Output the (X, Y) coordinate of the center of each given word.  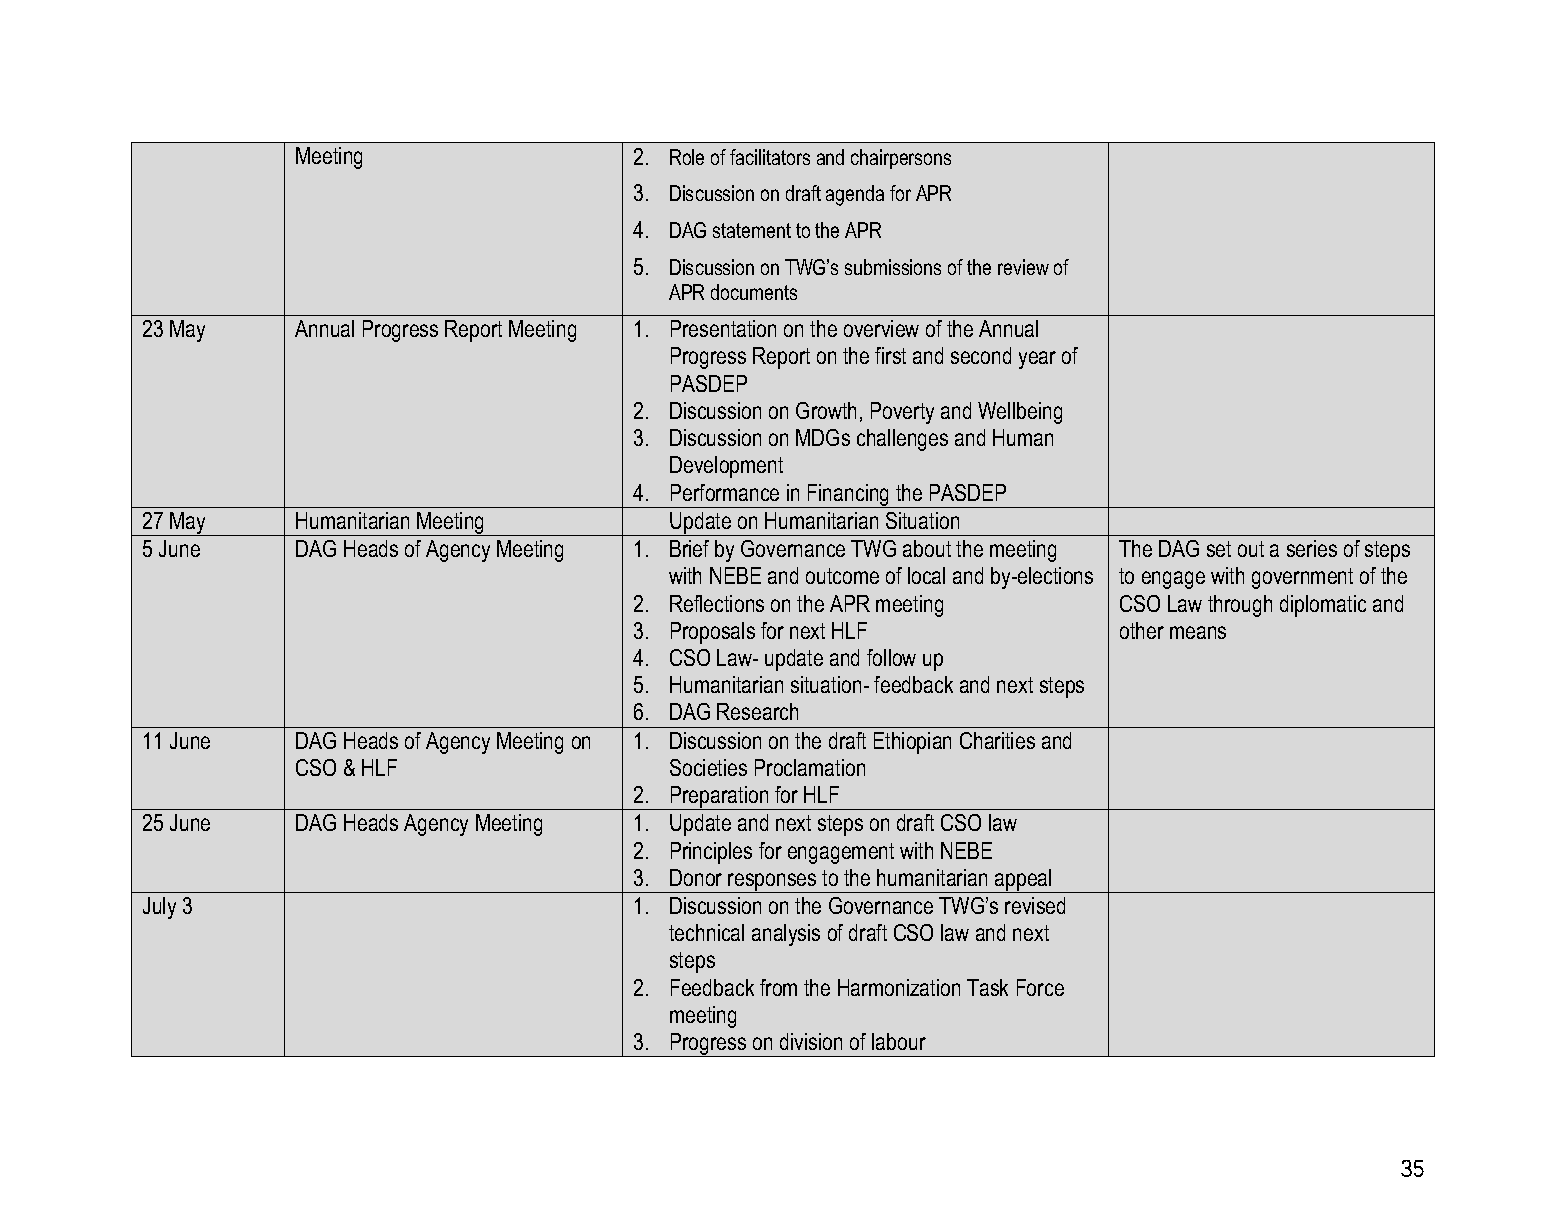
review (1023, 267)
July (159, 908)
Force (1040, 987)
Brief (689, 548)
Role (687, 157)
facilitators (770, 157)
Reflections (717, 603)
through (1240, 606)
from (778, 987)
